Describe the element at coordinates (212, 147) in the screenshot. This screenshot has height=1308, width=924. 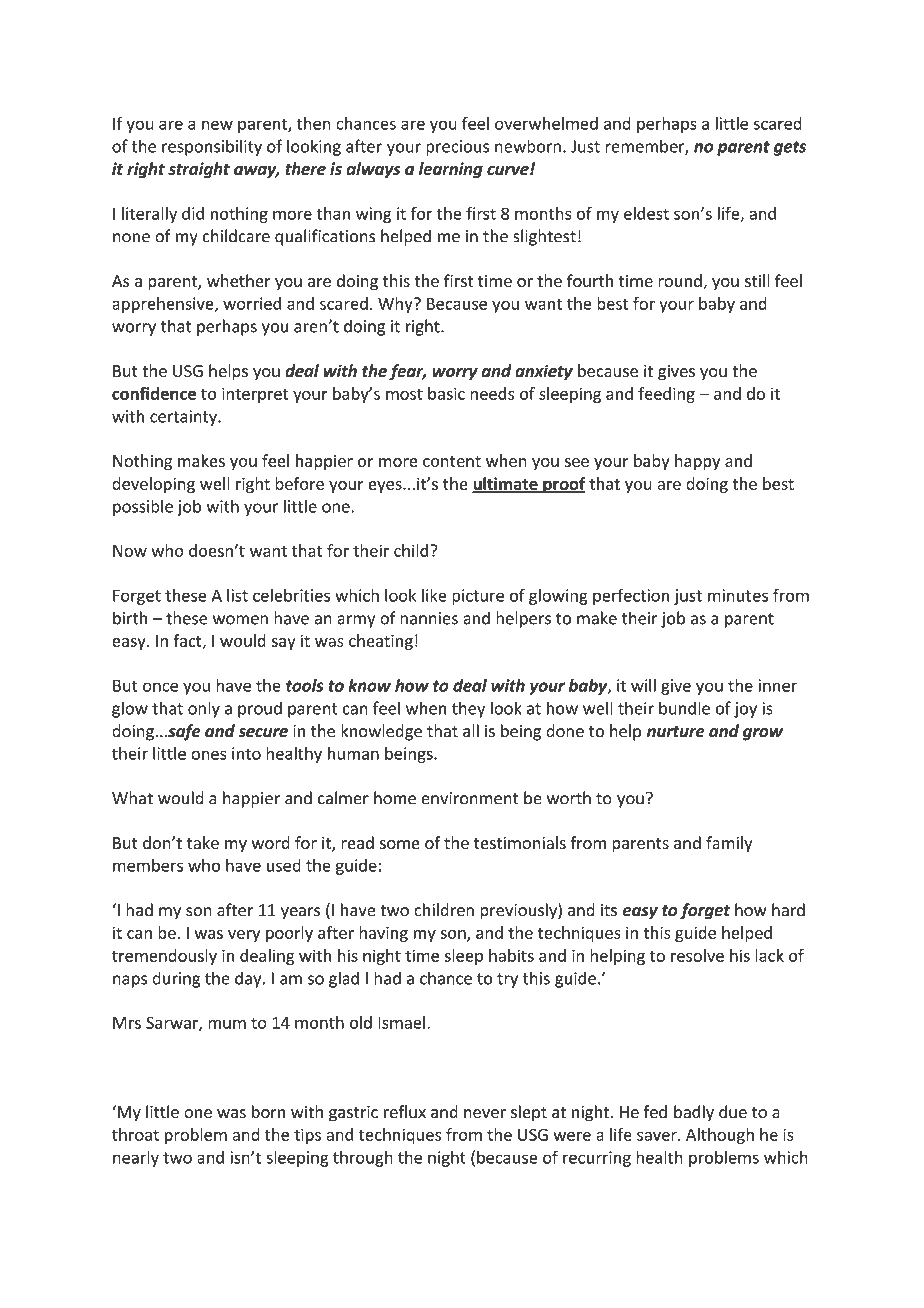
I see `responsibility` at that location.
